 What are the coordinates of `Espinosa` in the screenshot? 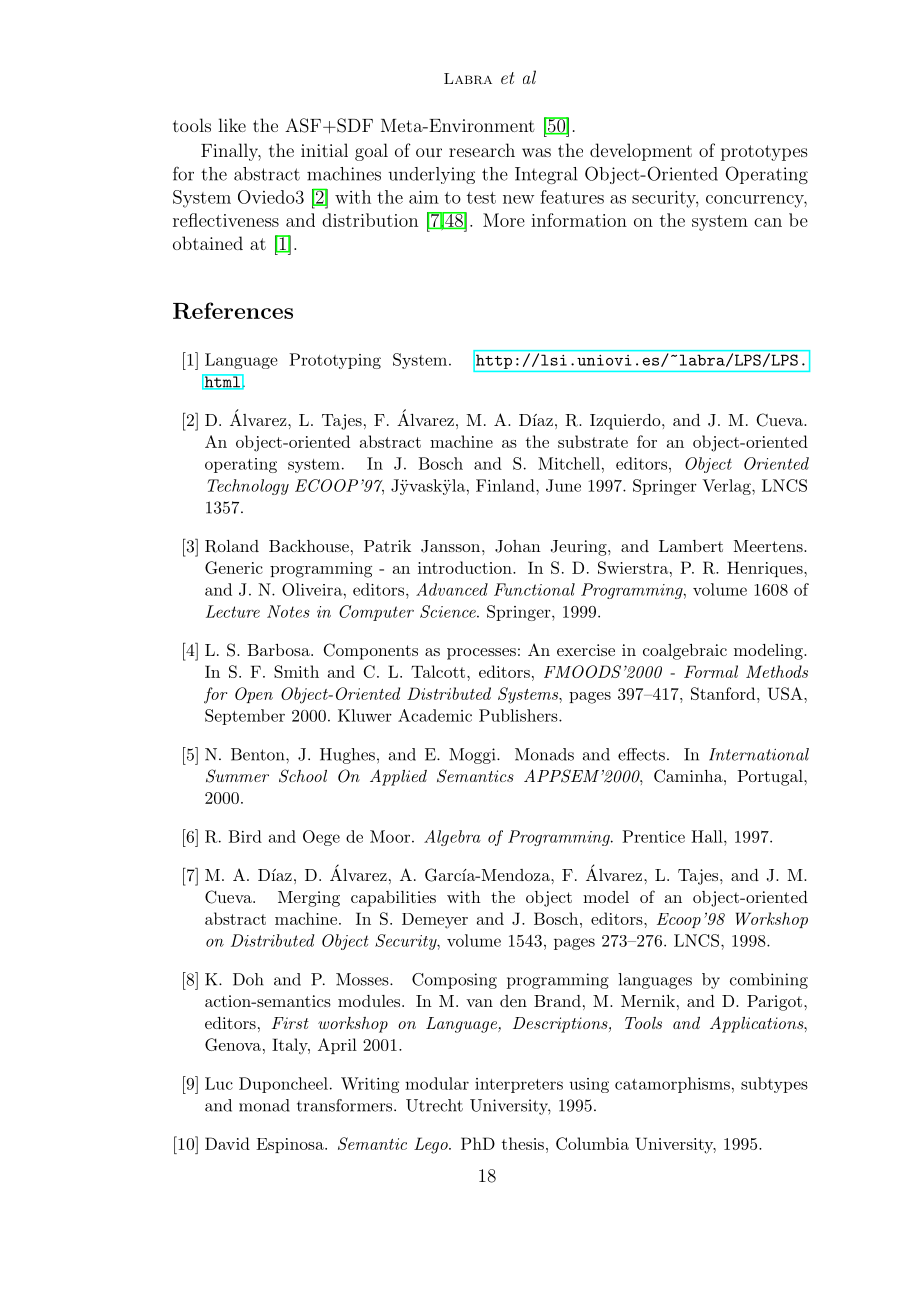 It's located at (291, 1145).
